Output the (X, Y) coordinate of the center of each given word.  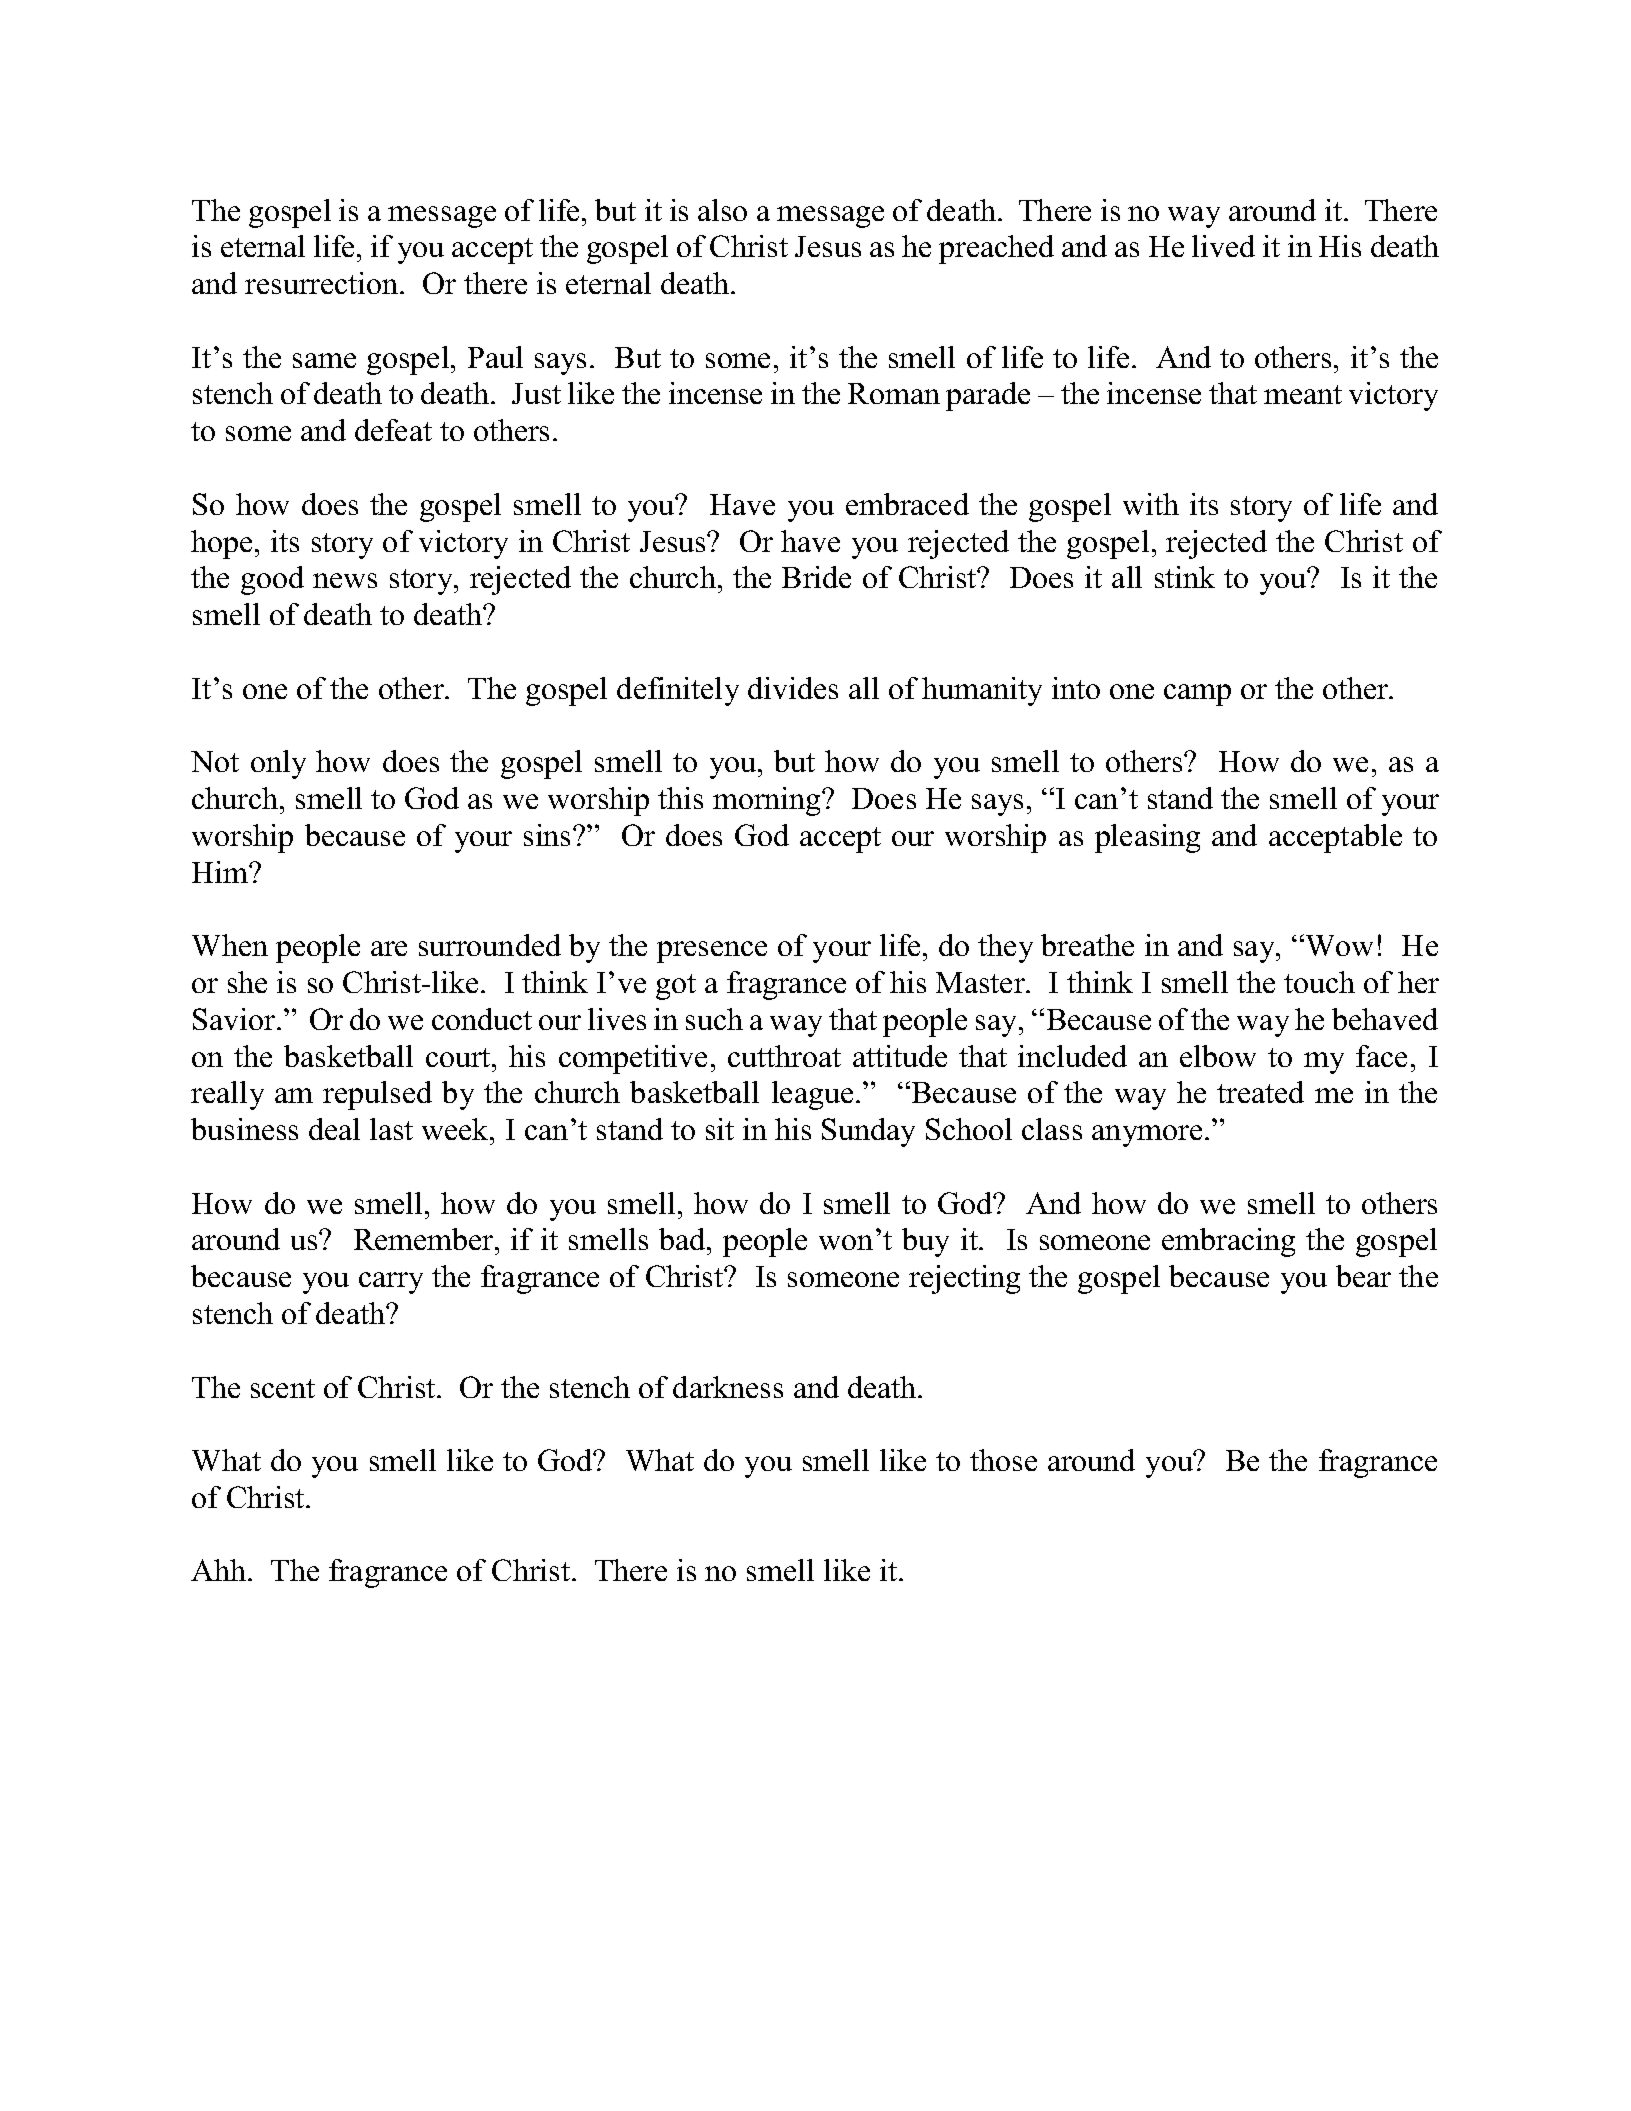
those (1003, 1460)
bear (1363, 1276)
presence (712, 952)
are (389, 948)
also (722, 210)
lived (1223, 246)
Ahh (220, 1570)
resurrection (323, 283)
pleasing (1147, 838)
